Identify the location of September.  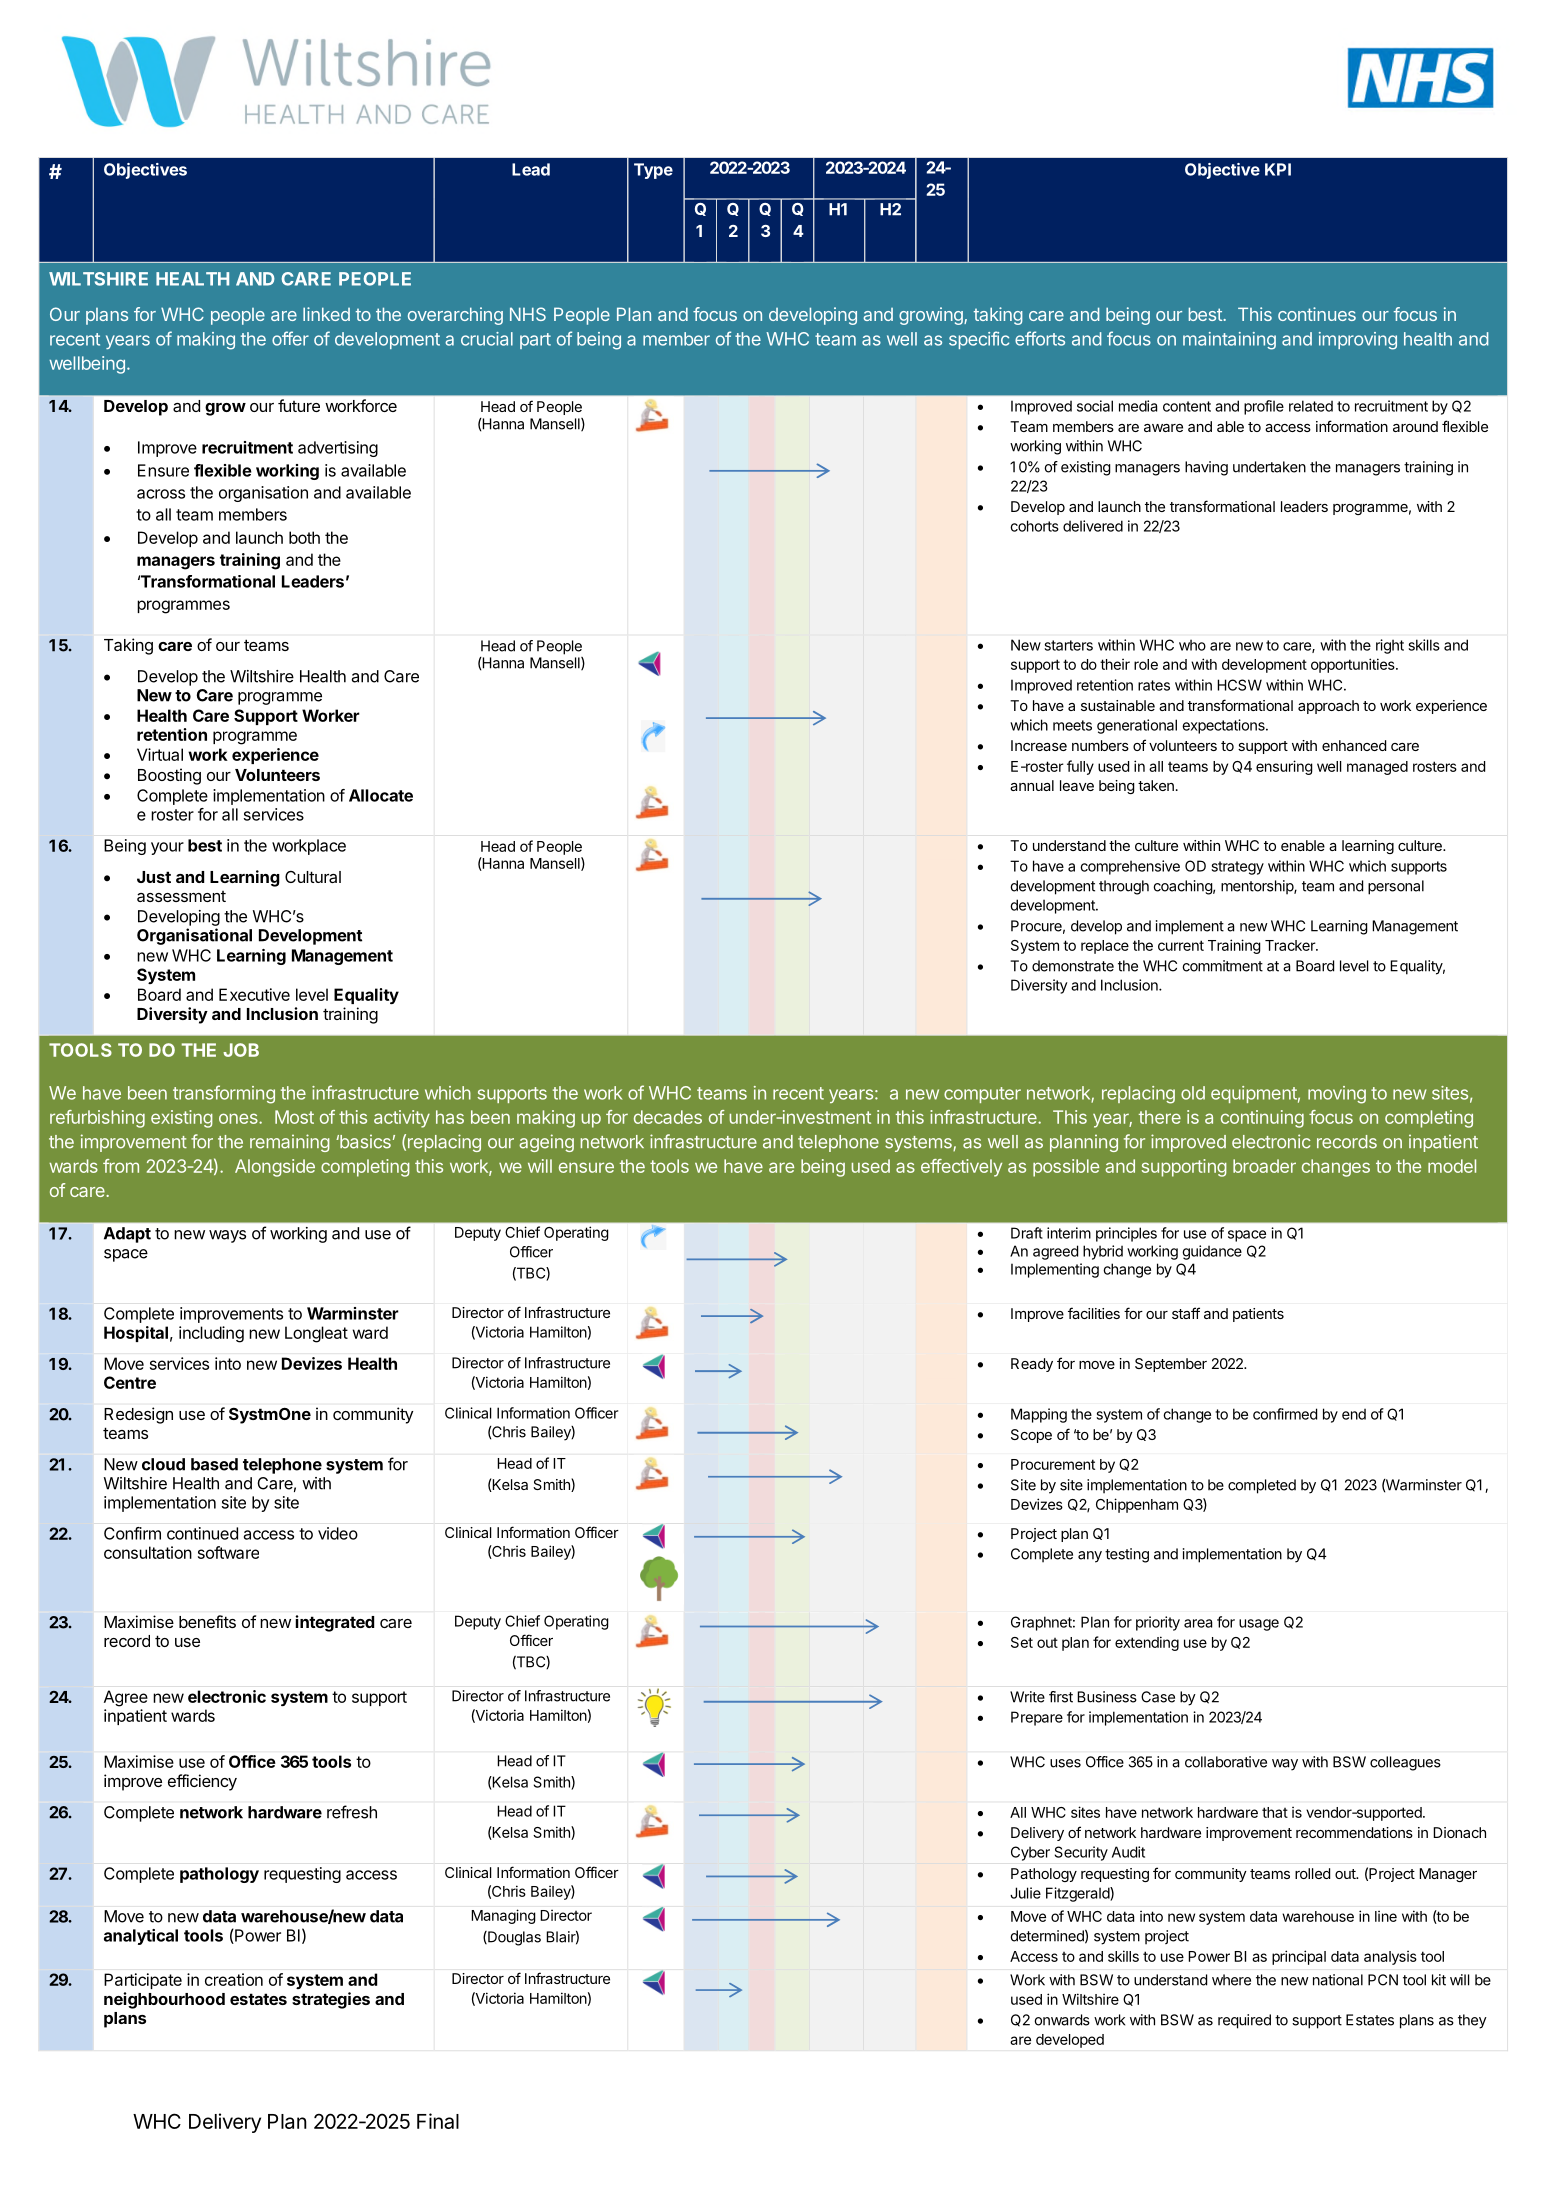
(1171, 1365).
